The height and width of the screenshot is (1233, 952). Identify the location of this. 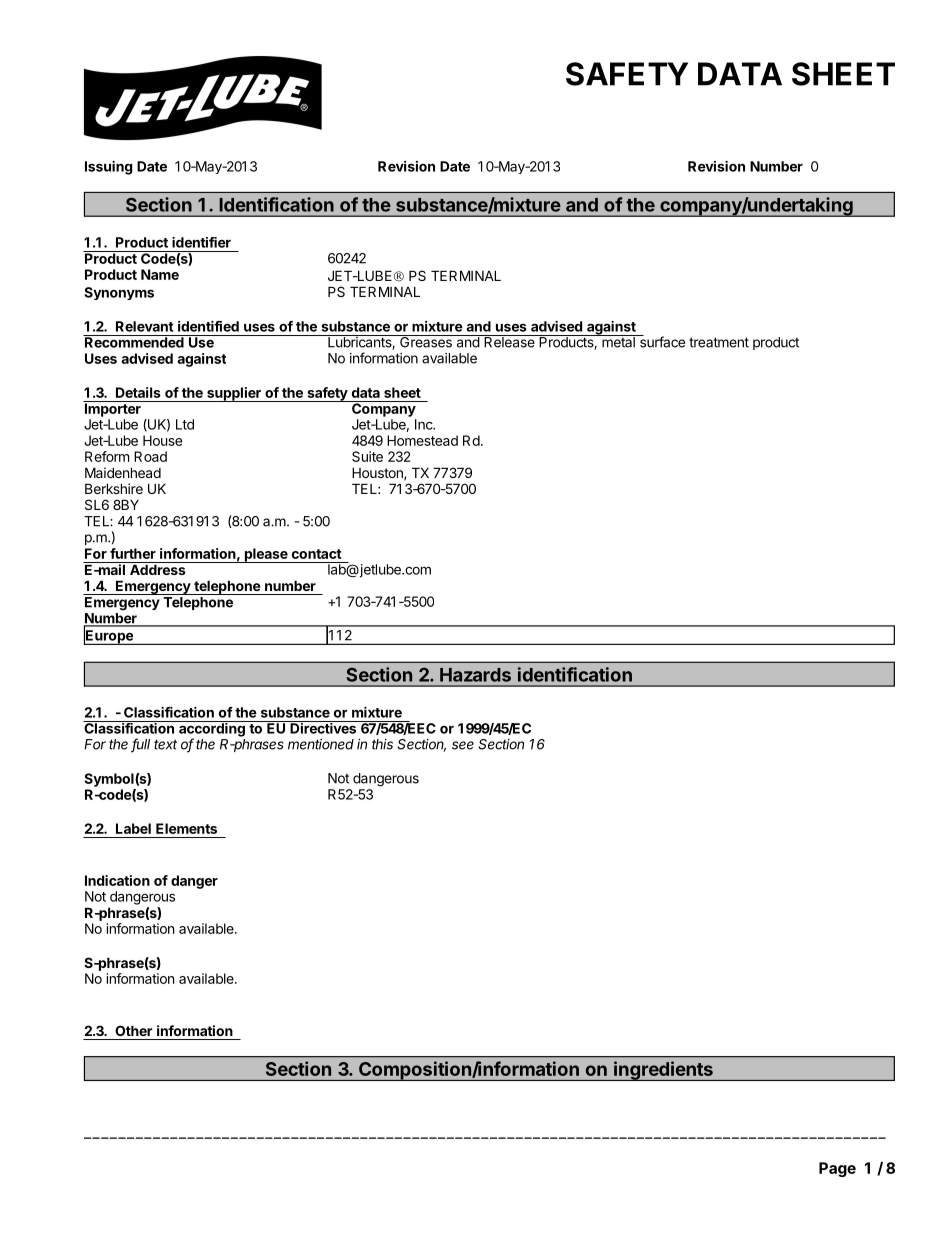
(382, 744).
